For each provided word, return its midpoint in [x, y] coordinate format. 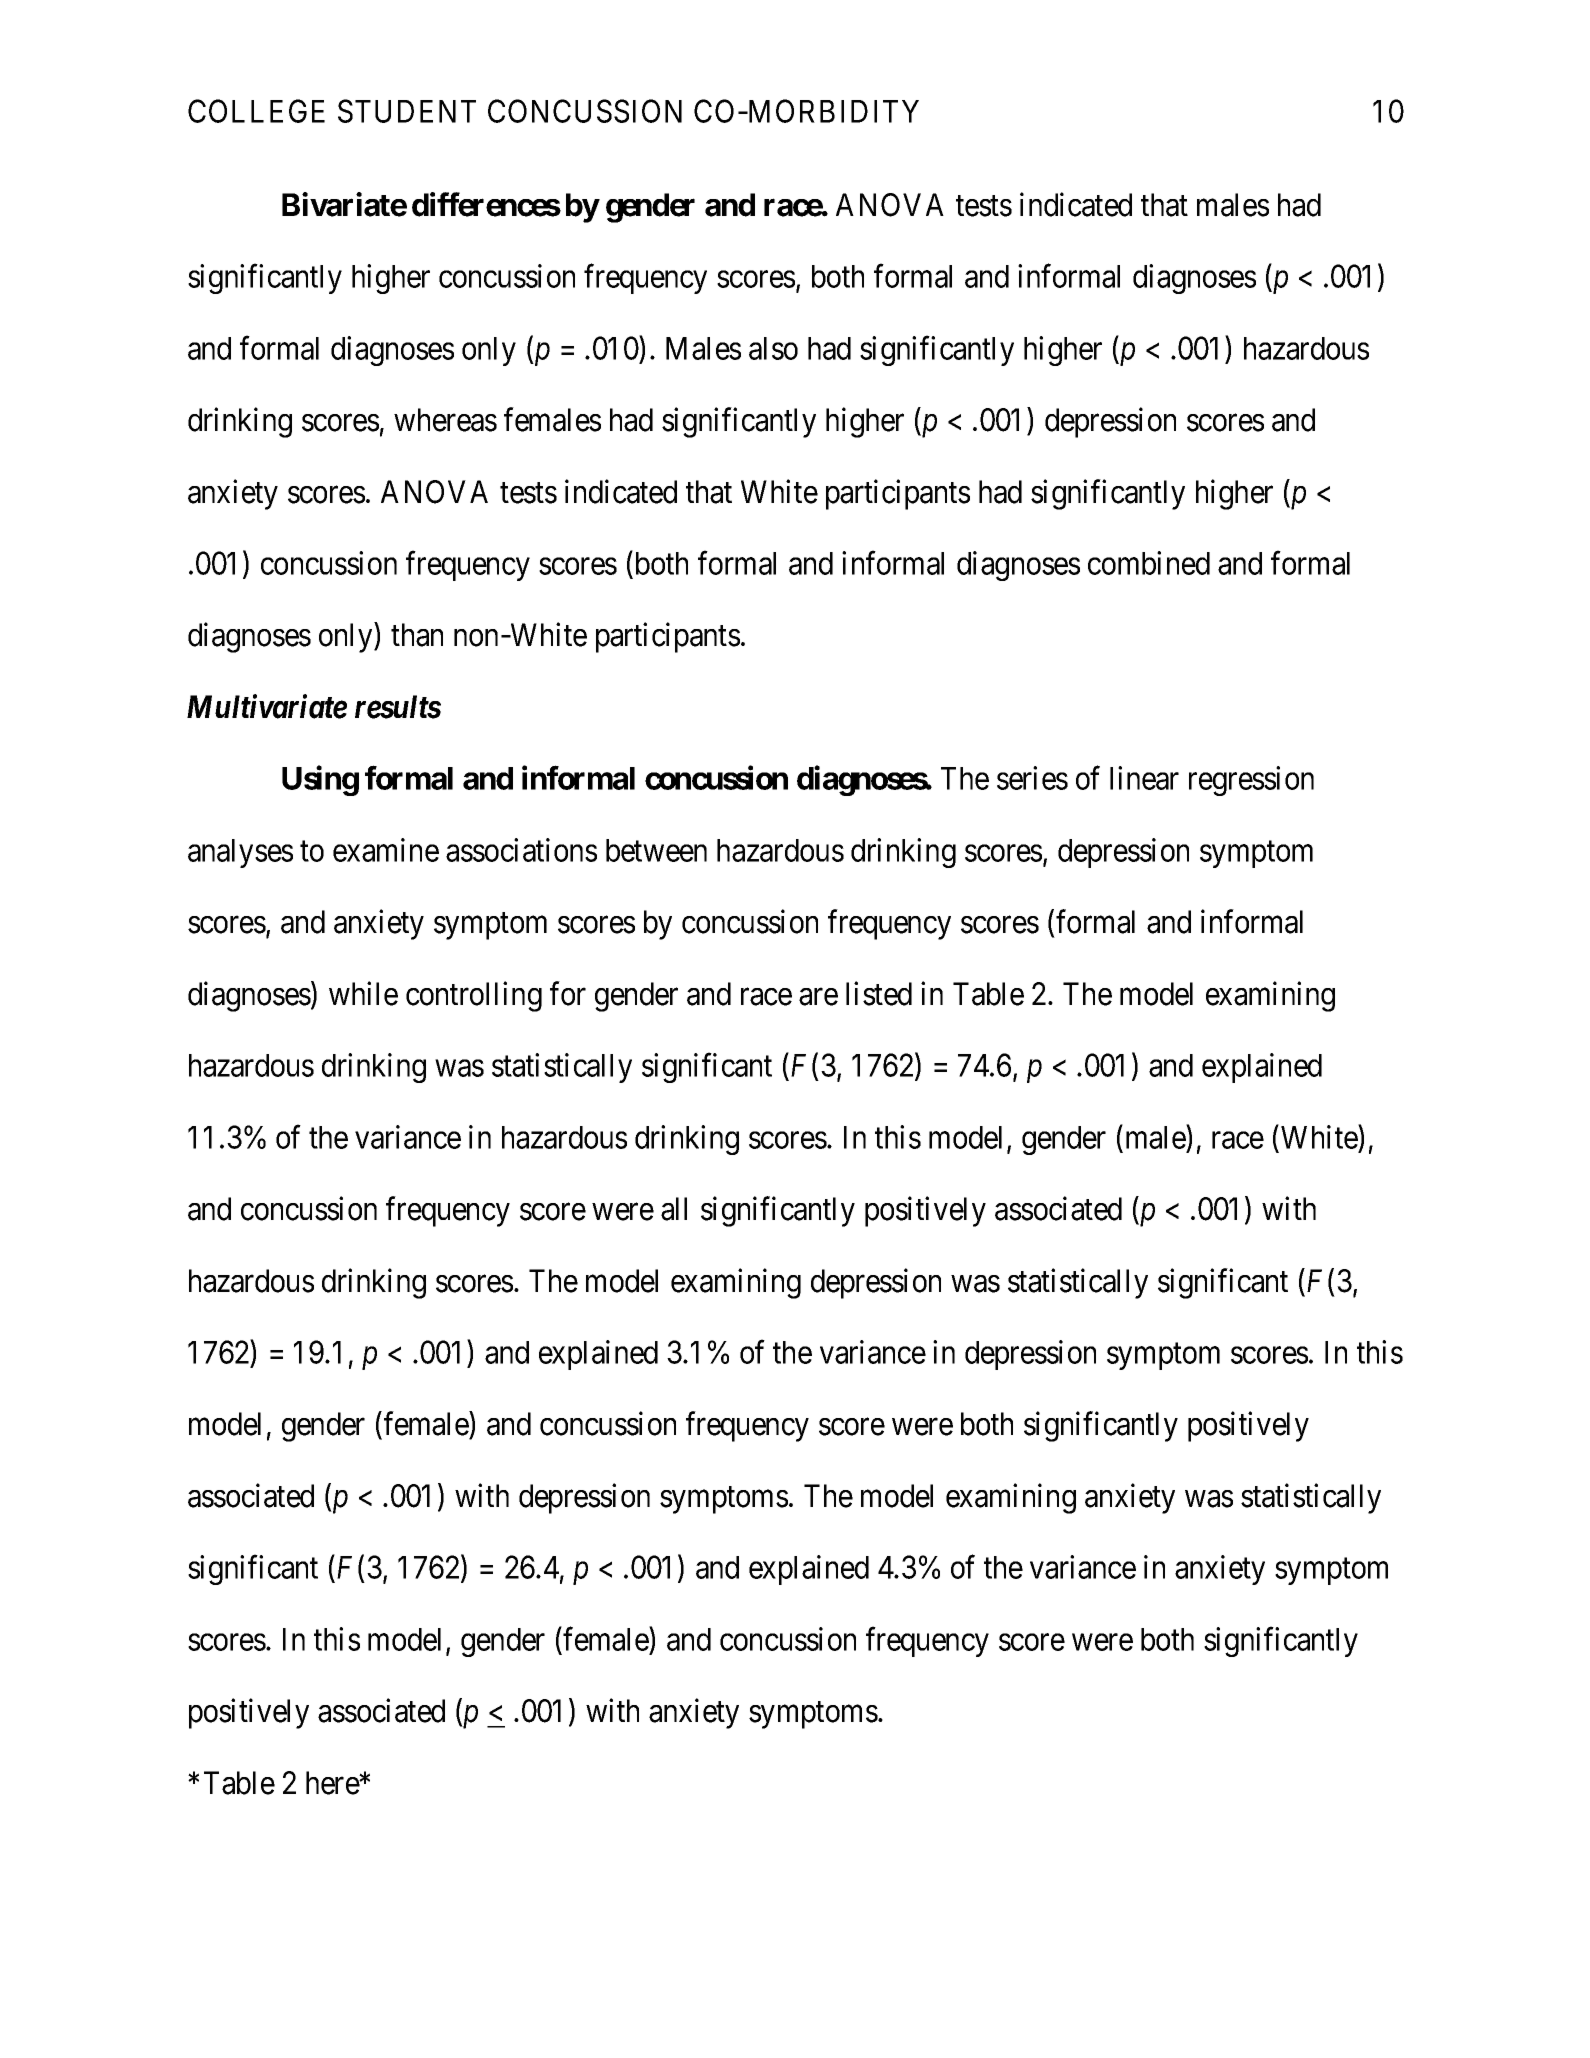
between [656, 850]
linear [1144, 778]
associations [521, 850]
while [363, 993]
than [417, 635]
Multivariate [267, 706]
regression [1251, 781]
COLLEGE [256, 111]
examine [386, 850]
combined [1149, 563]
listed [879, 993]
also [773, 348]
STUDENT [407, 111]
